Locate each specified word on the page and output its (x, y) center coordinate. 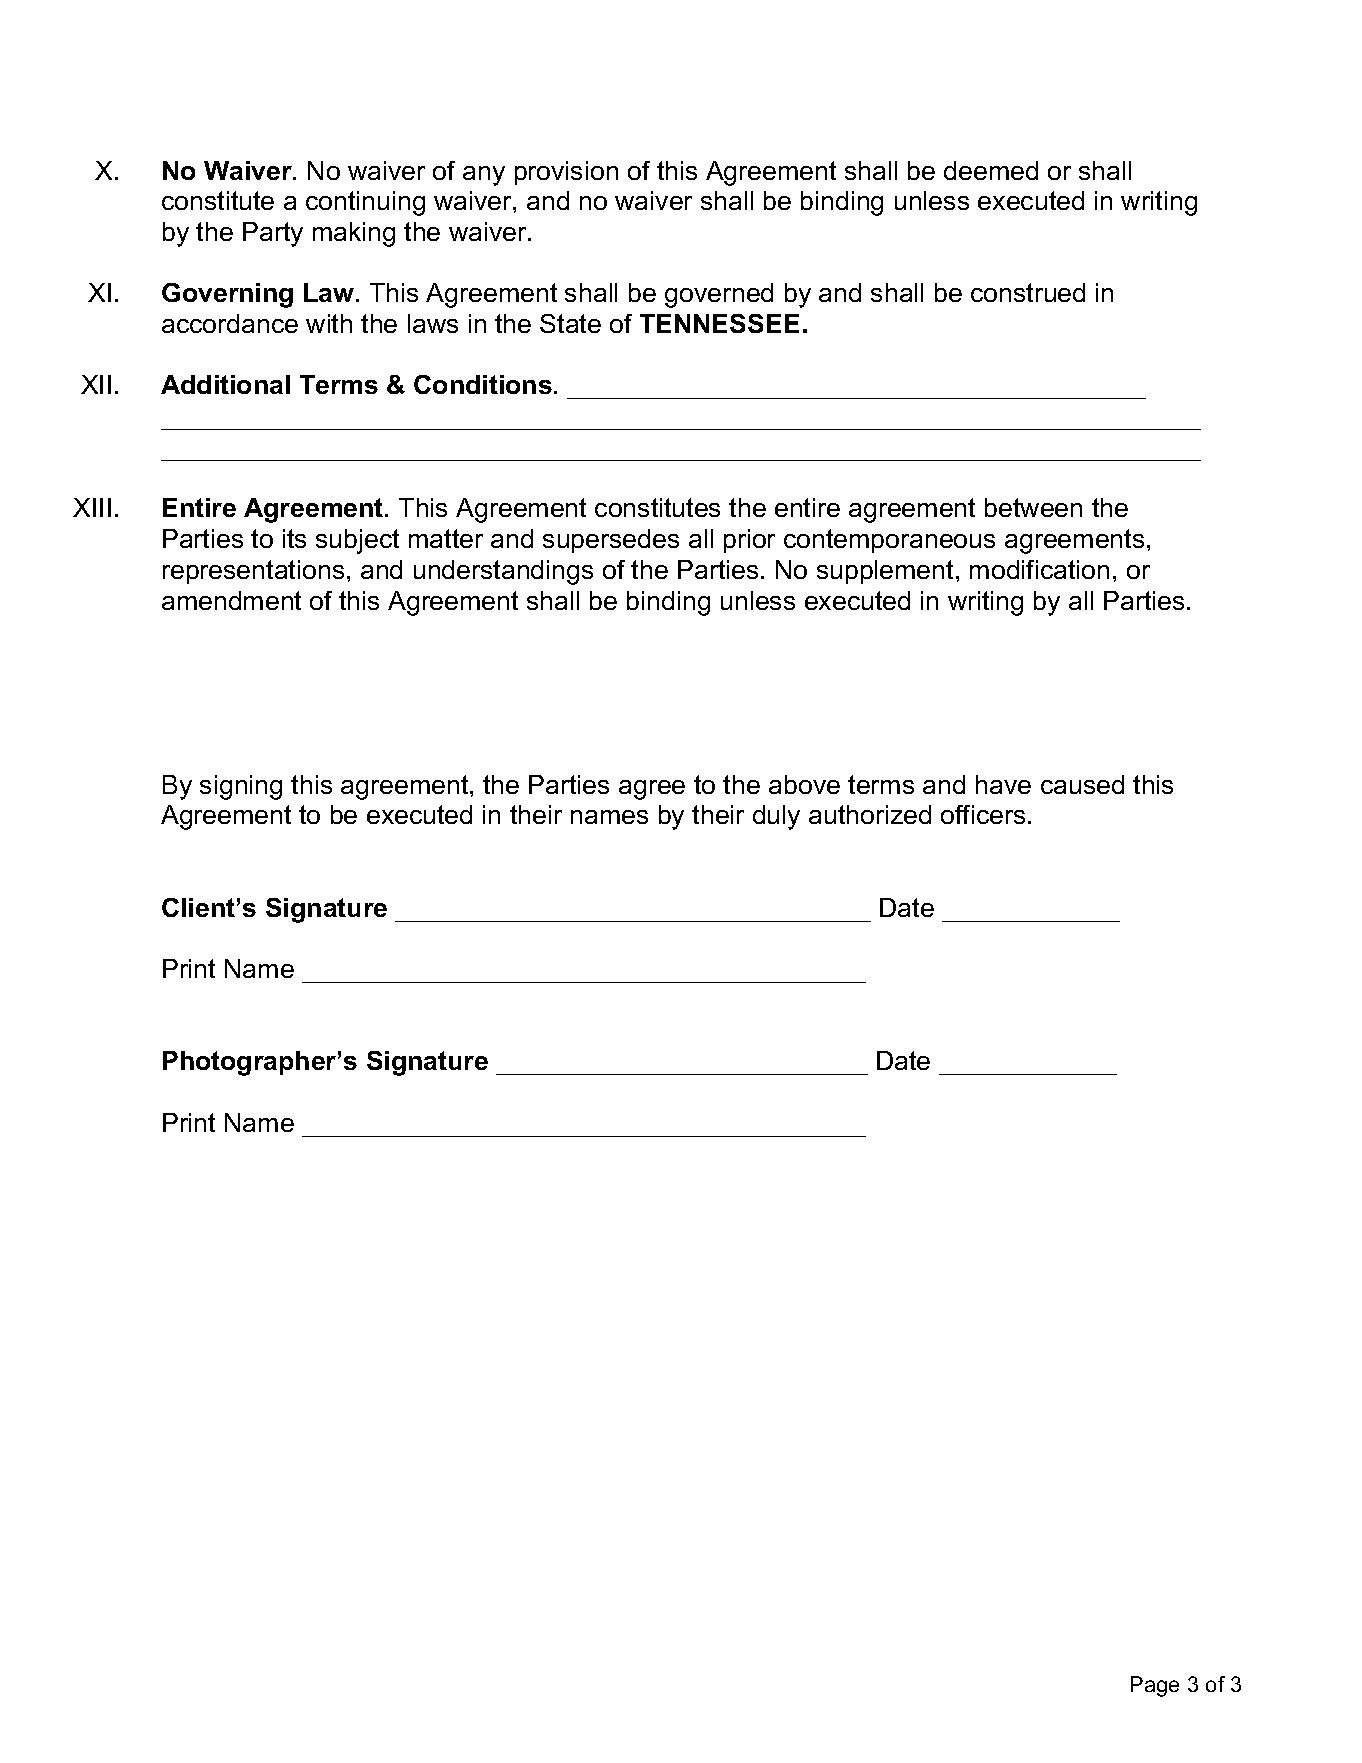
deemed (991, 170)
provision (566, 173)
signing (241, 787)
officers (983, 814)
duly (776, 817)
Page (1155, 1686)
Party (273, 234)
